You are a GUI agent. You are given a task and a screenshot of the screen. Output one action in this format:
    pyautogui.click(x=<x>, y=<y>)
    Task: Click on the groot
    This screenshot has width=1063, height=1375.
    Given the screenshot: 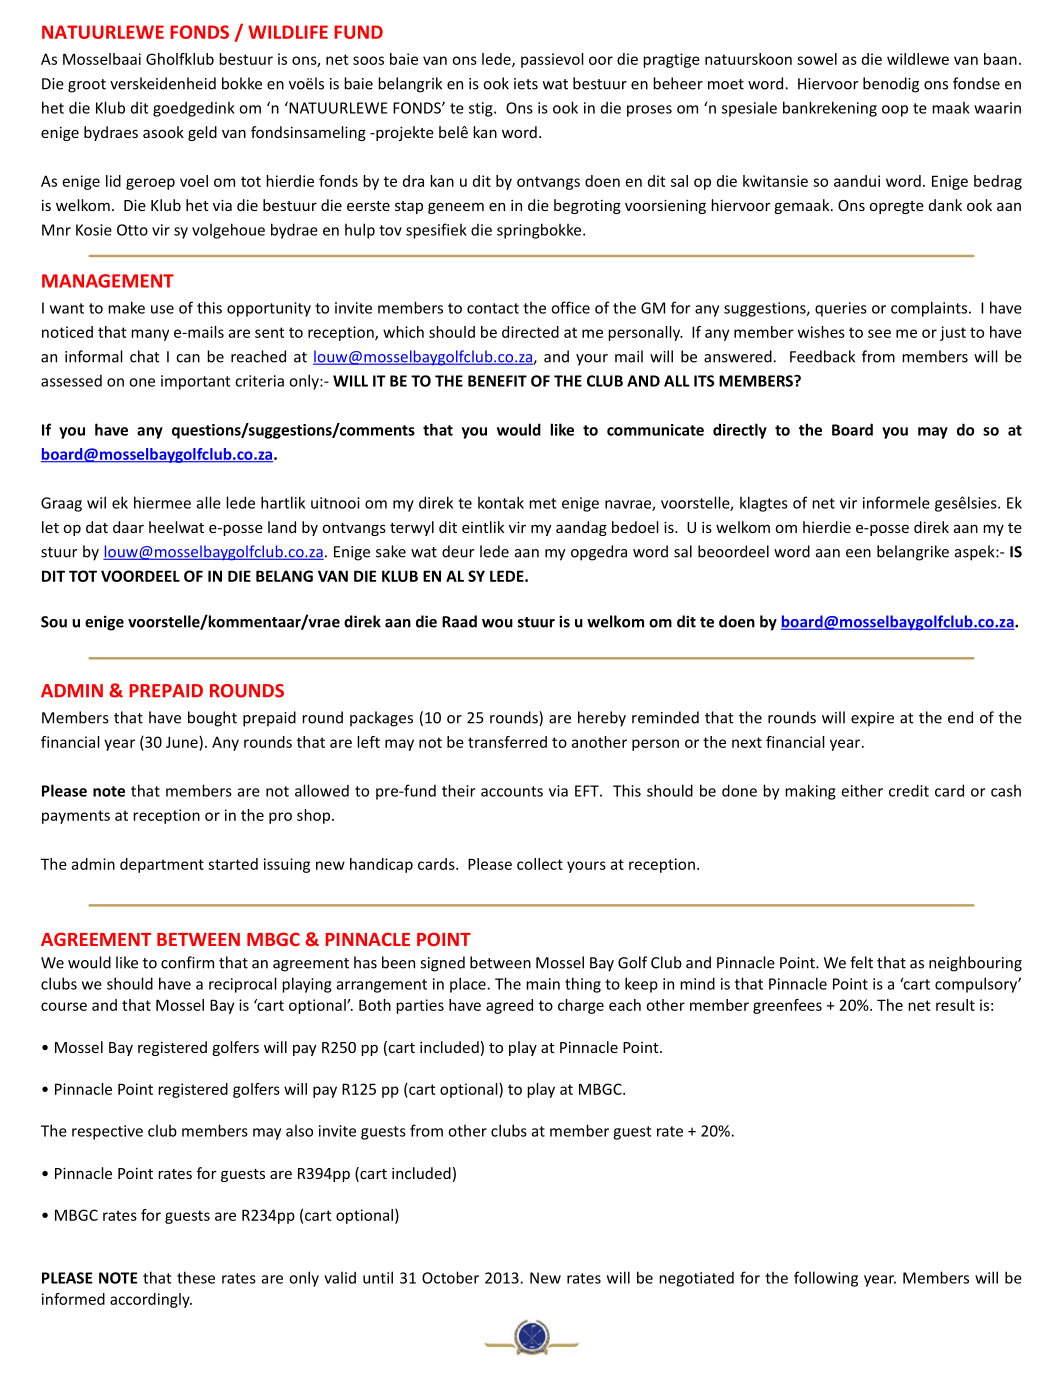 What is the action you would take?
    pyautogui.click(x=87, y=86)
